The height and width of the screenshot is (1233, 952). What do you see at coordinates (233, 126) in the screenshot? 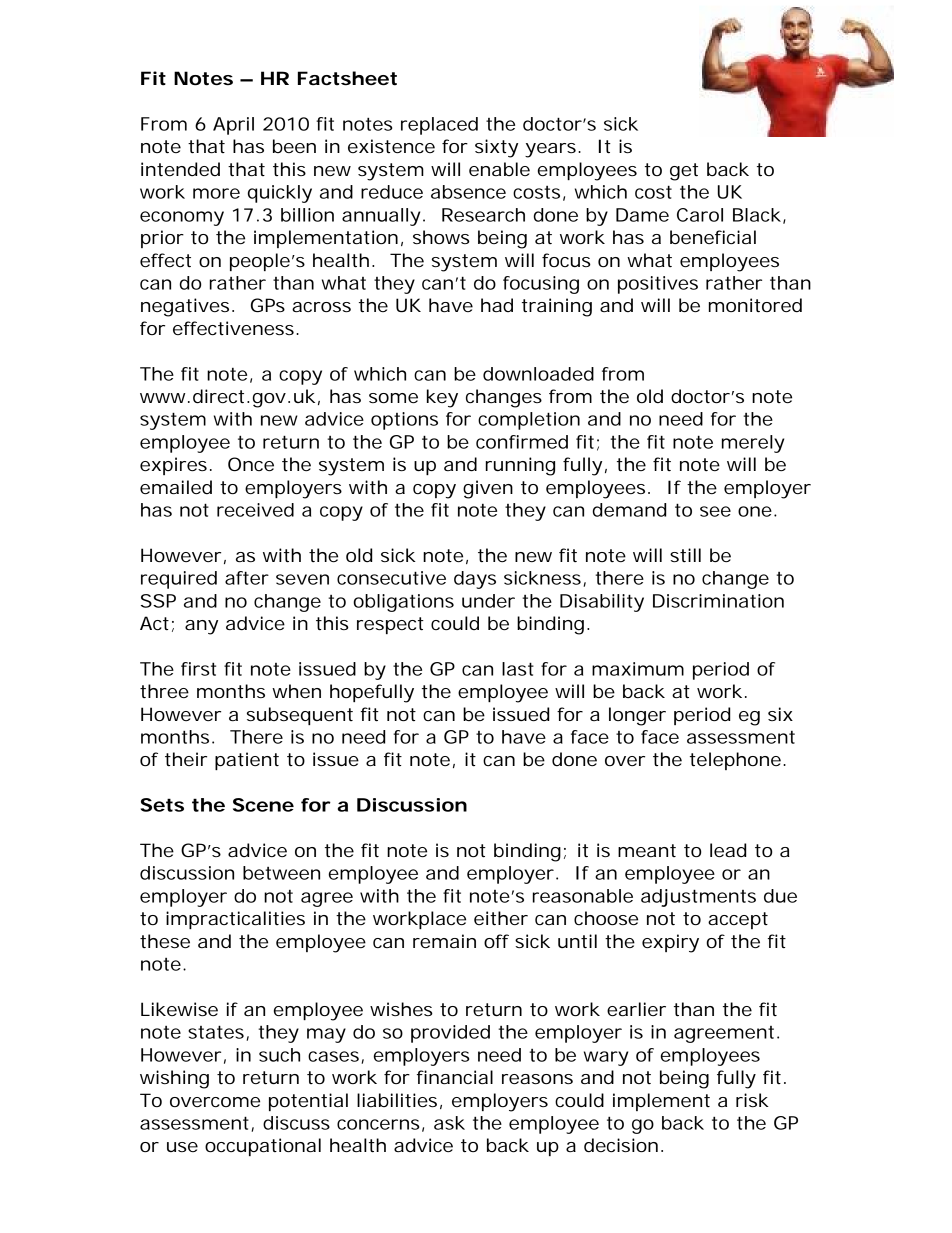
I see `April` at bounding box center [233, 126].
